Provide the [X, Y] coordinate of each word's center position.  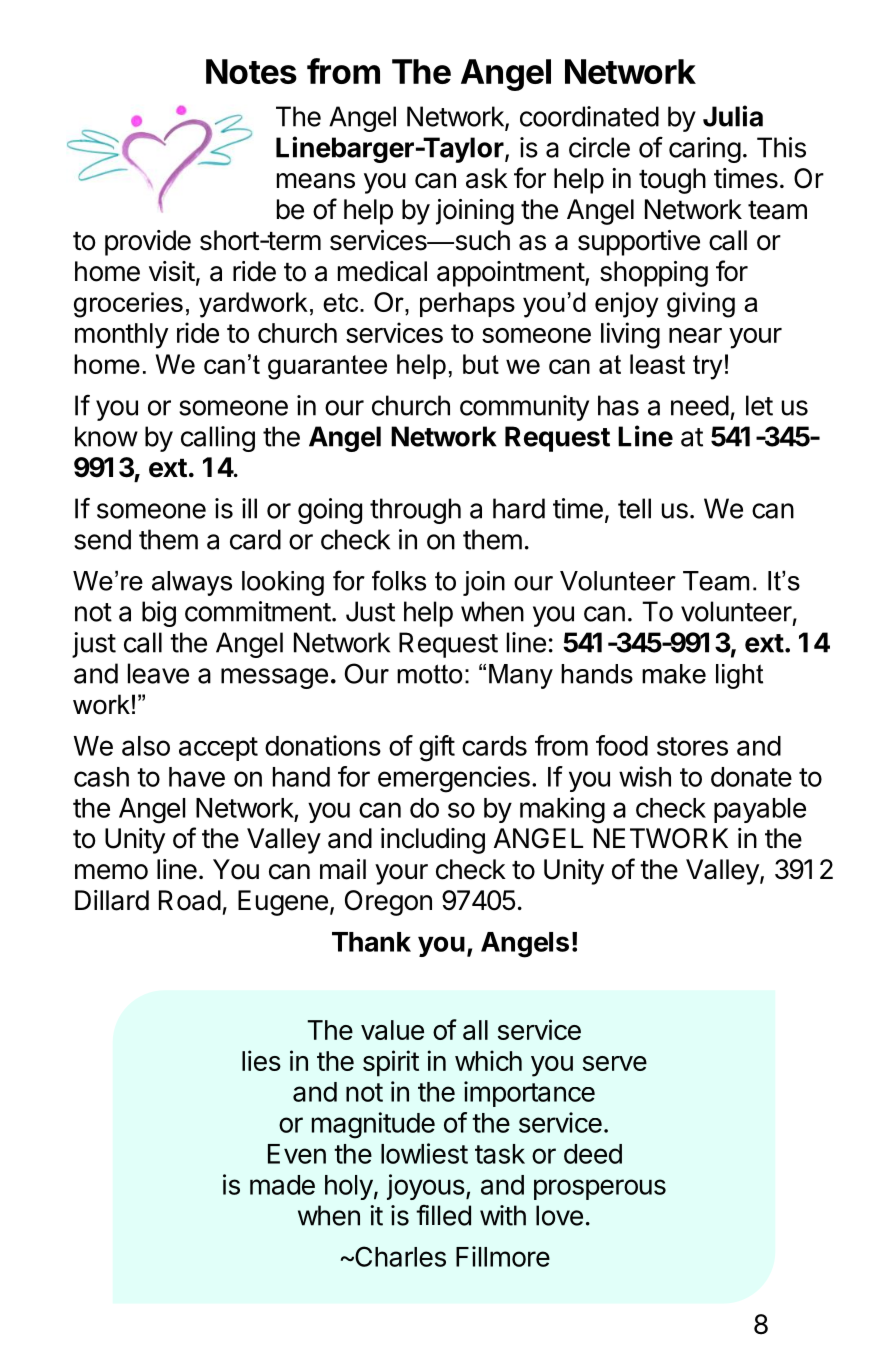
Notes [251, 71]
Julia [733, 116]
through [415, 511]
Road [190, 900]
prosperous [600, 1189]
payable [760, 810]
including [433, 841]
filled [443, 1215]
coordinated [589, 116]
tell [634, 508]
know [106, 436]
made [282, 1185]
